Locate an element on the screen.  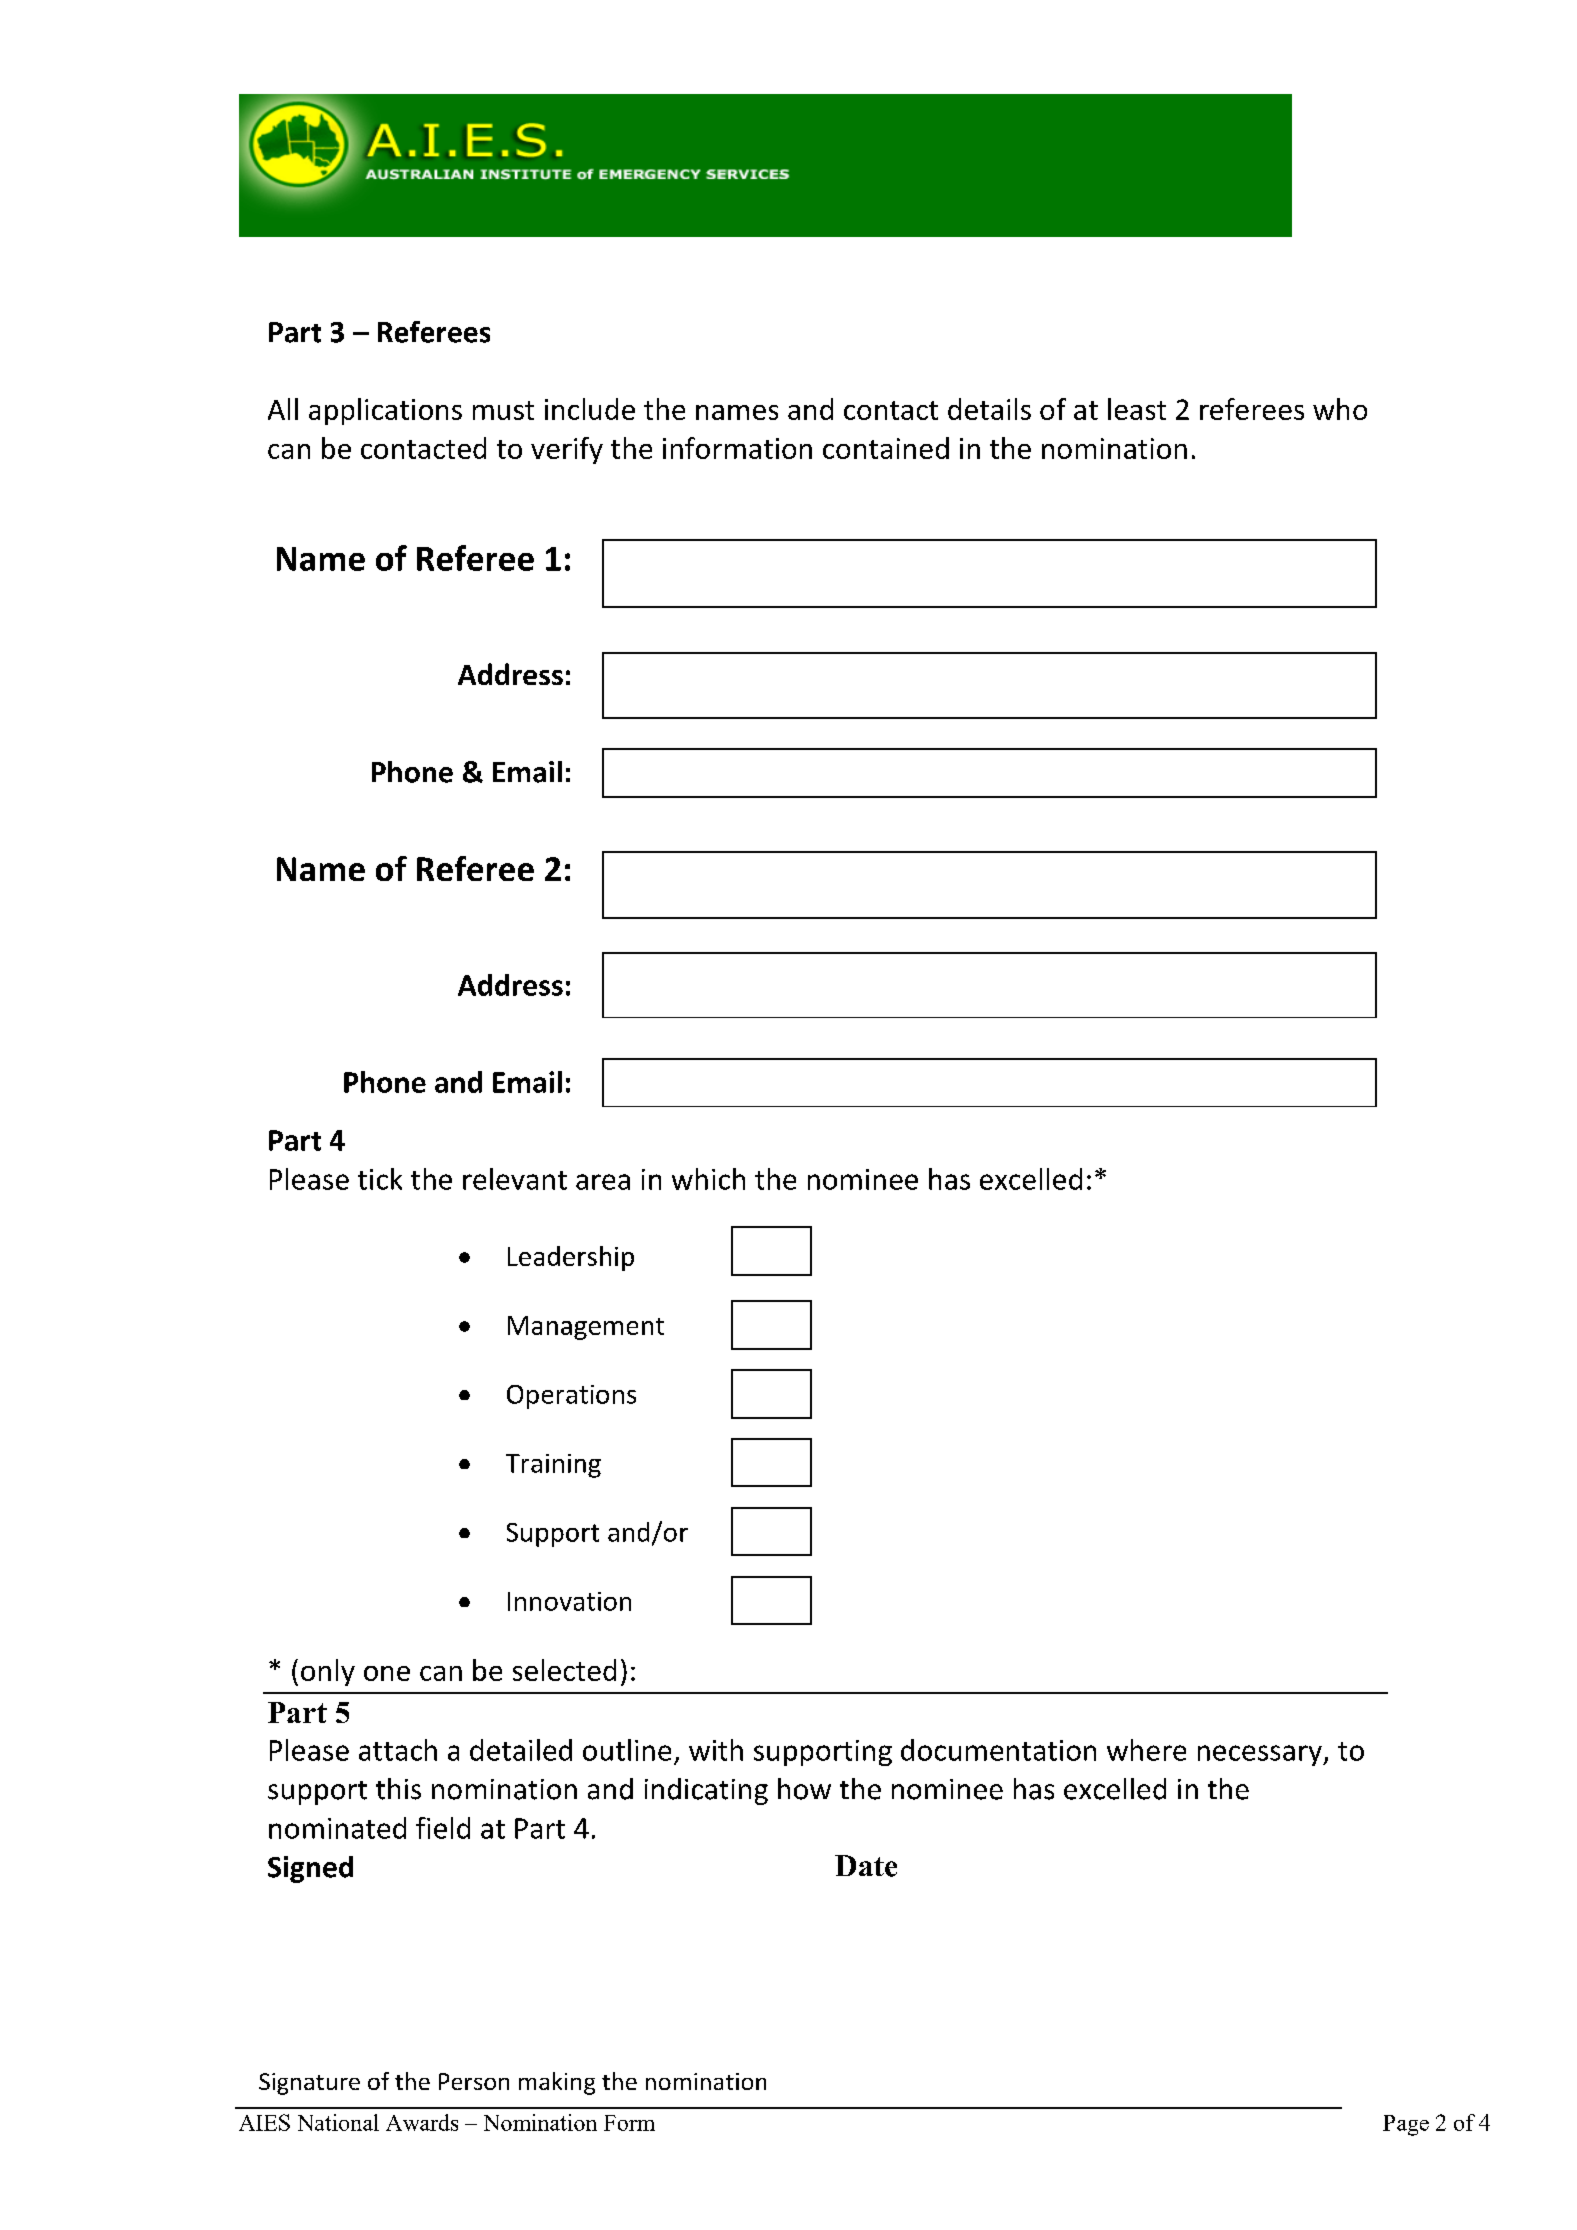
area is located at coordinates (603, 1182).
